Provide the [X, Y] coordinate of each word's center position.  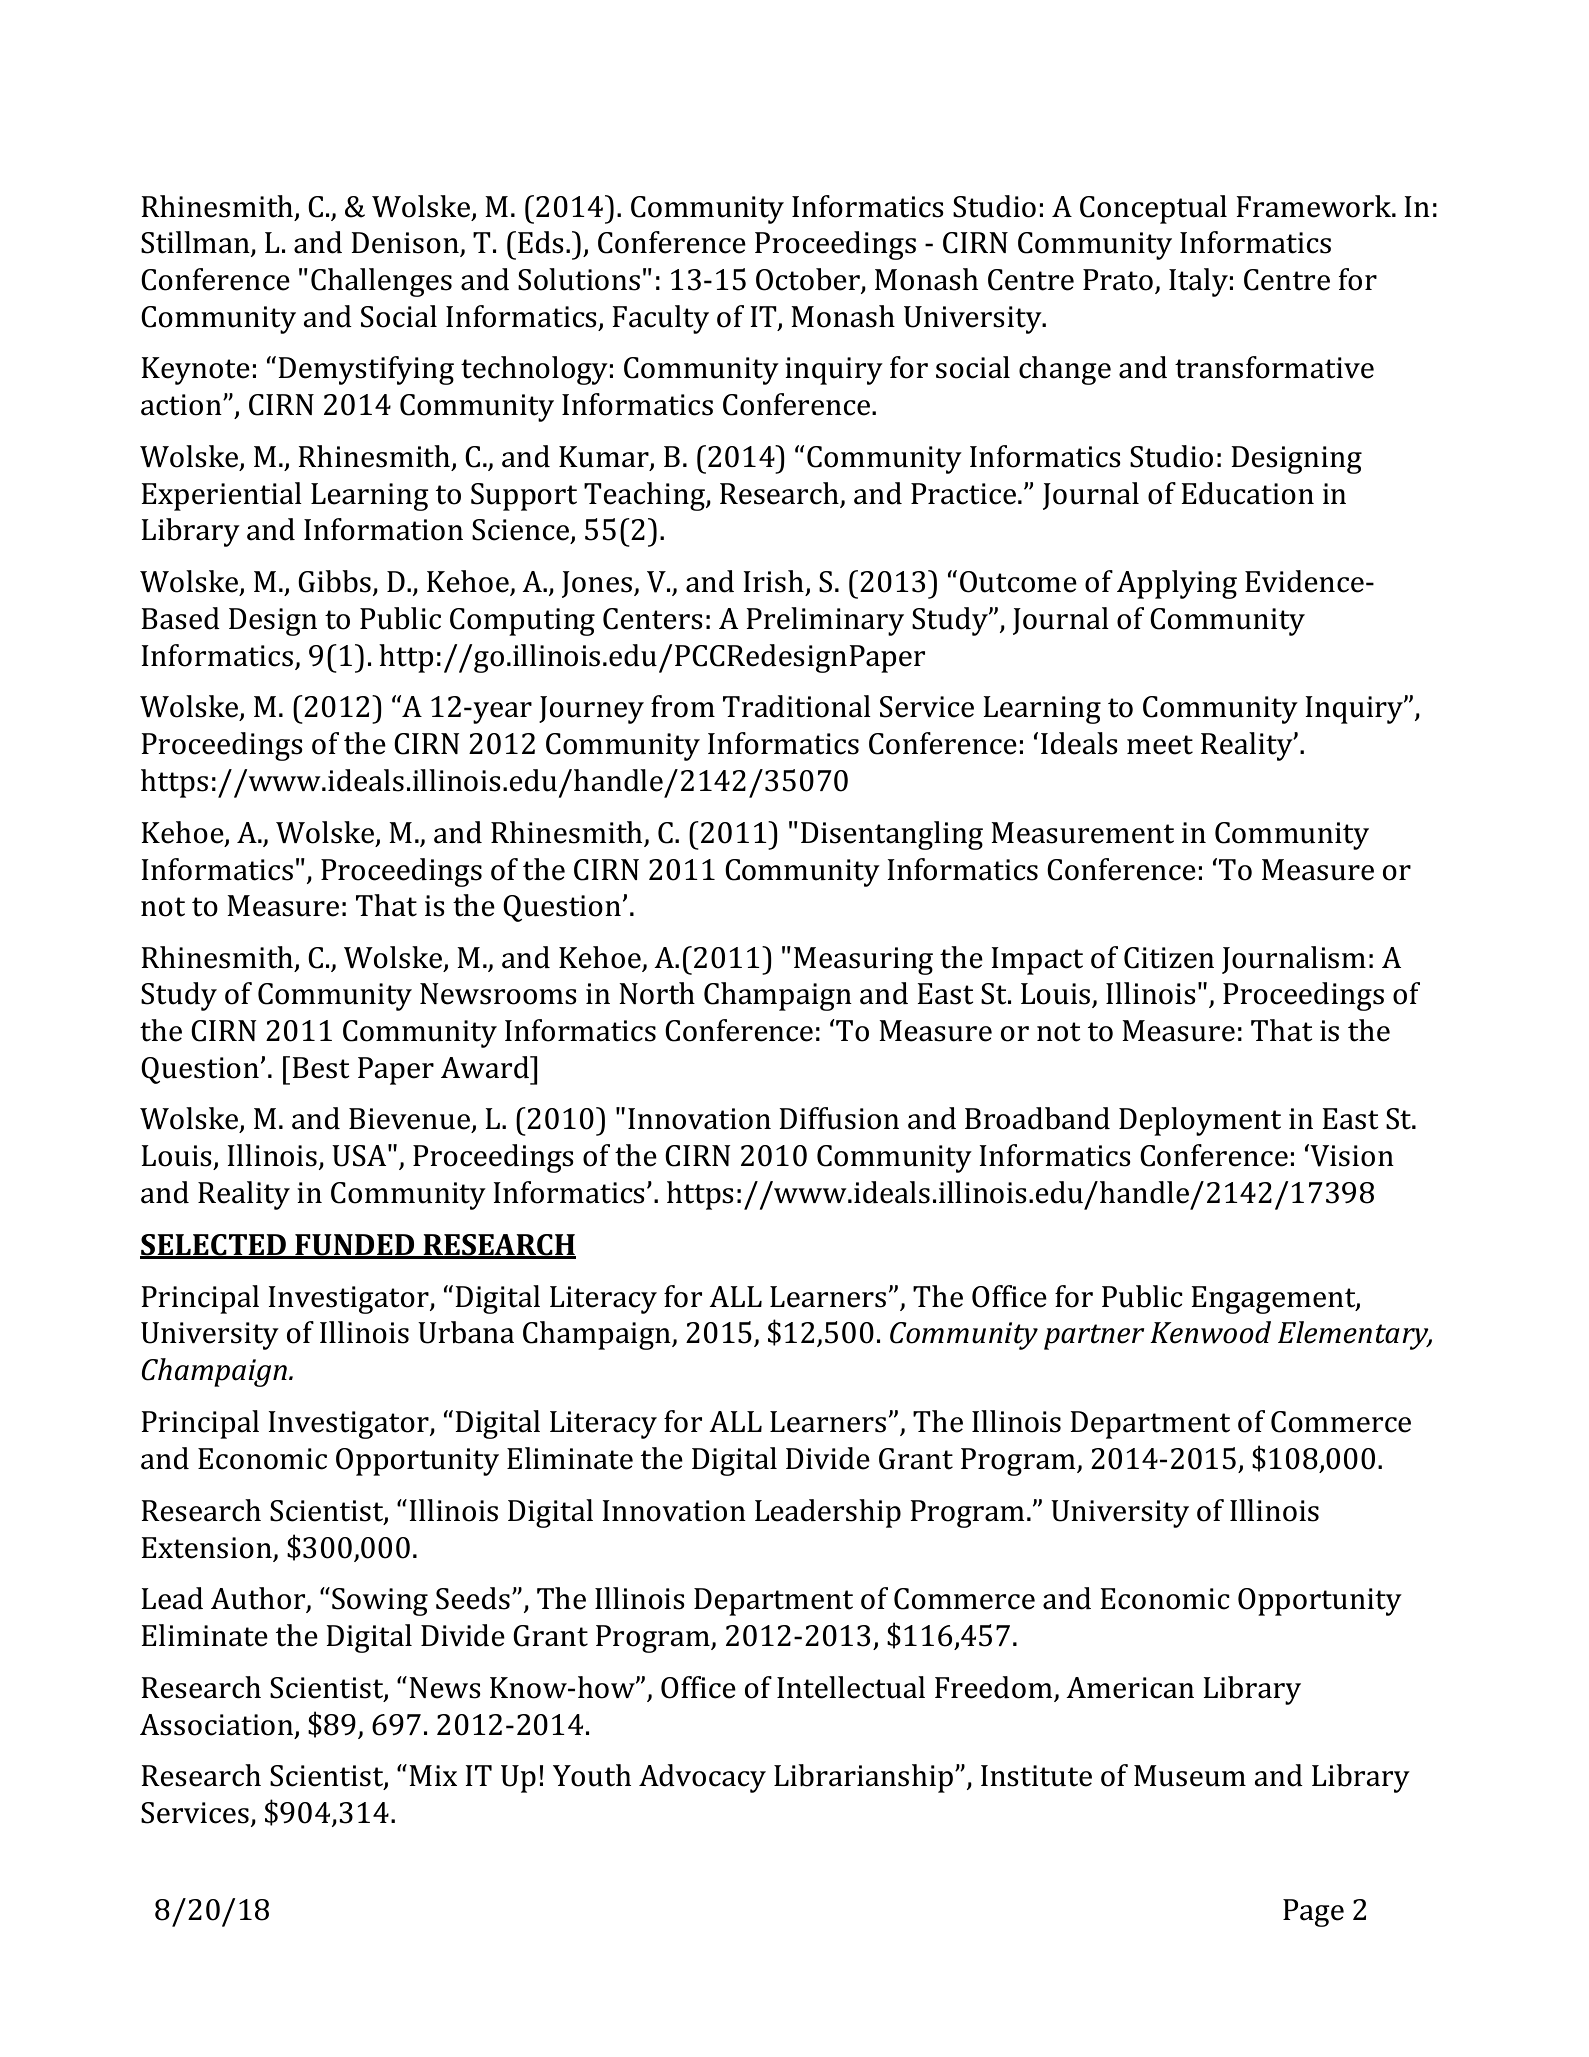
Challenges [381, 282]
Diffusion [839, 1118]
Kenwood [1210, 1332]
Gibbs [334, 581]
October [809, 280]
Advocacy [702, 1778]
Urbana [466, 1332]
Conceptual [1153, 209]
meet [1160, 745]
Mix [433, 1775]
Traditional [797, 706]
